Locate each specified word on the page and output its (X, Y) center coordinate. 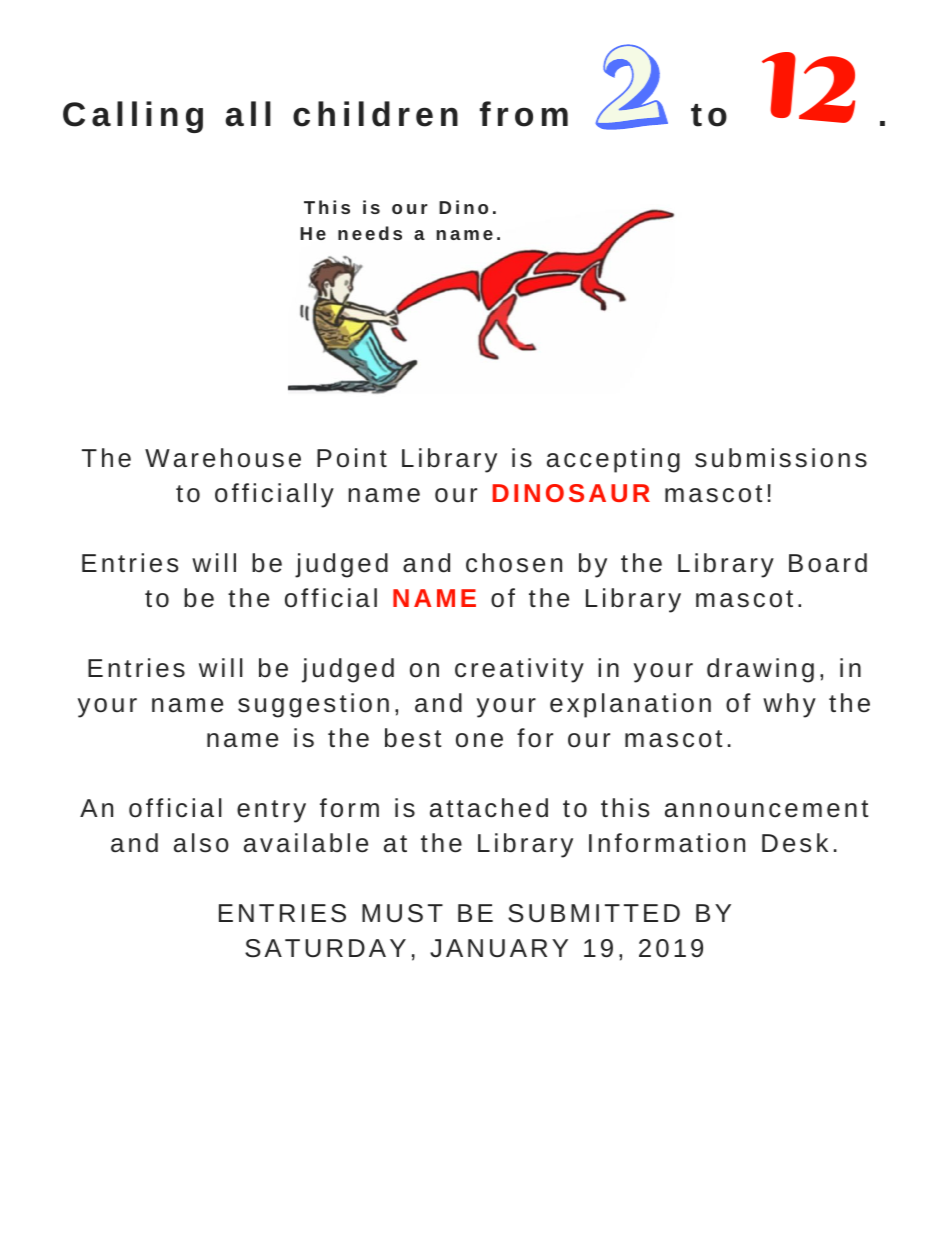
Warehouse (223, 458)
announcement (766, 809)
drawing (760, 670)
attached (489, 808)
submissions (781, 458)
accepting (613, 460)
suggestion (313, 705)
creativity (519, 670)
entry (271, 811)
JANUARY (499, 948)
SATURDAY (325, 948)
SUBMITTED (594, 913)
